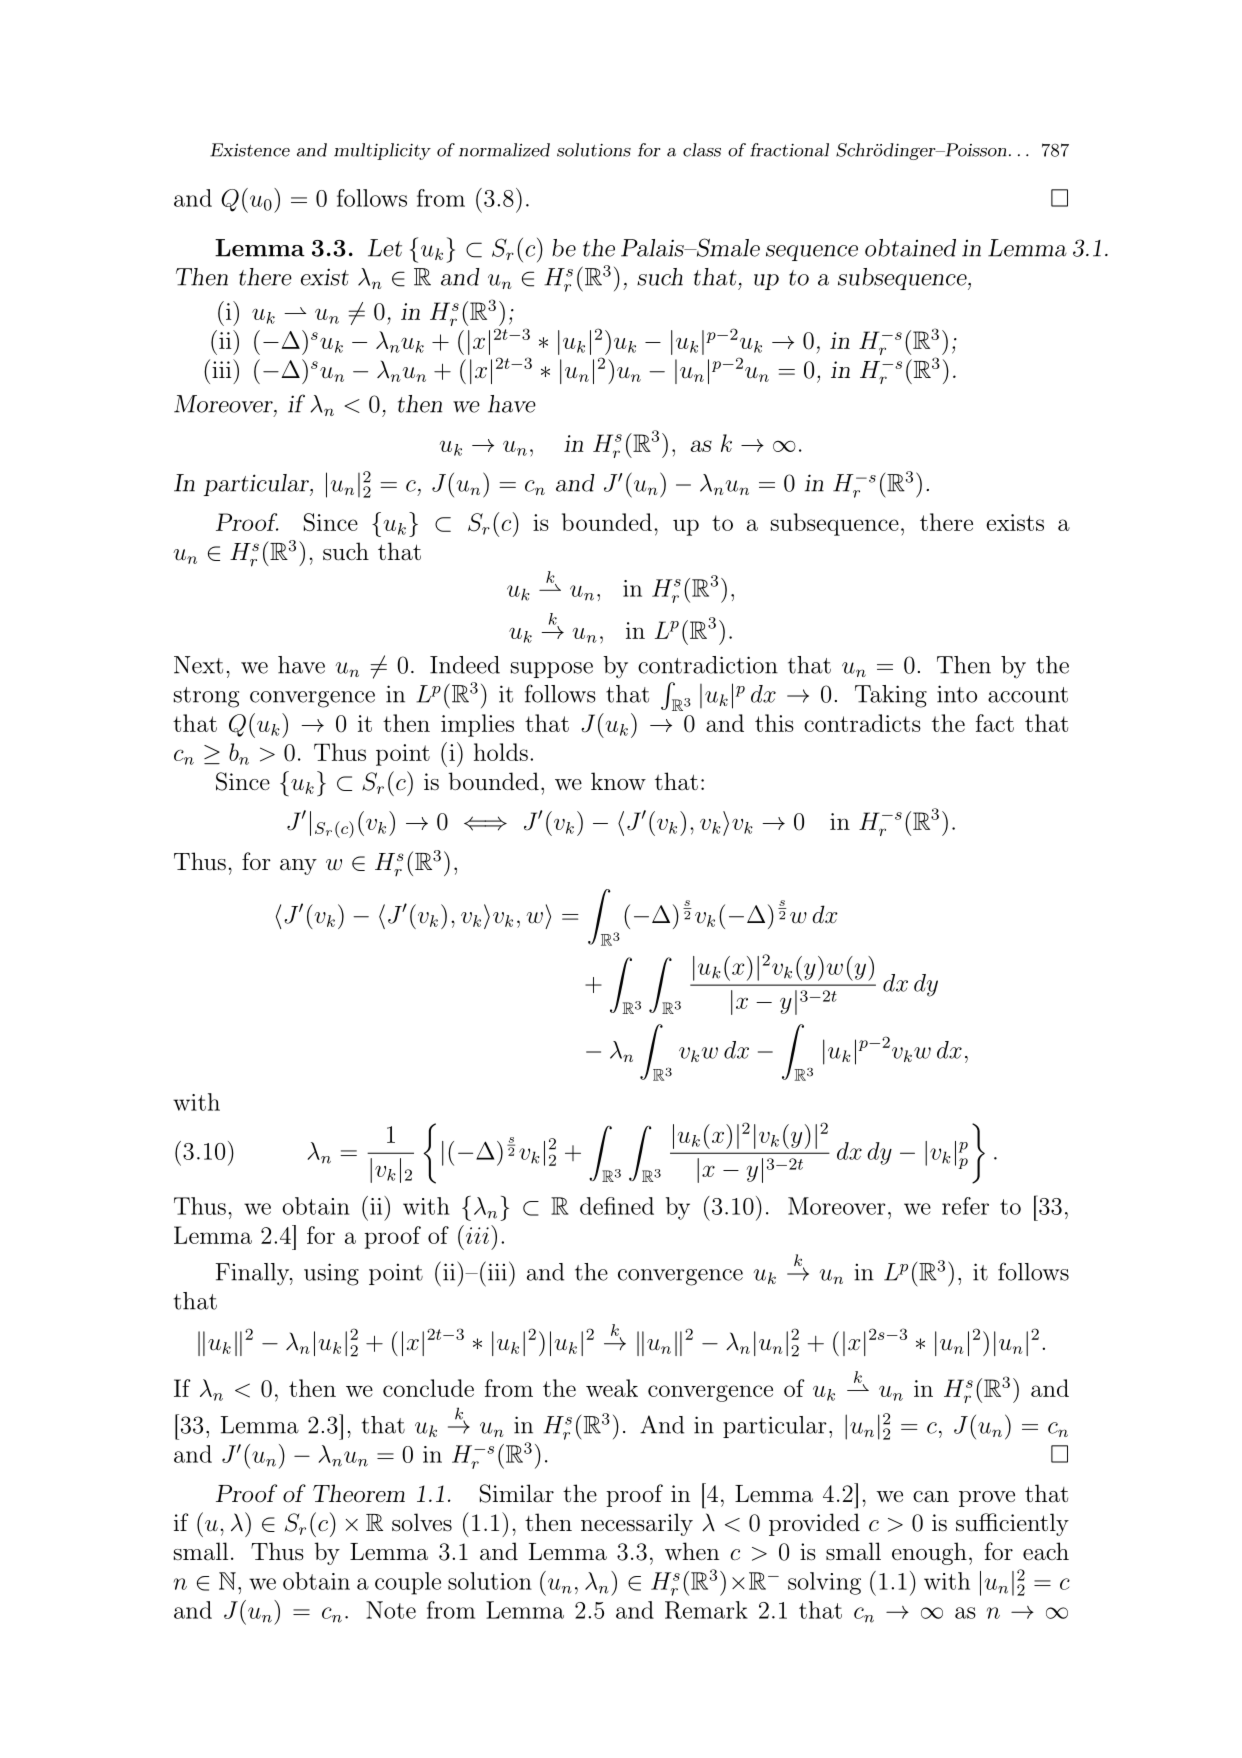 This page has height=1758, width=1242. I want to click on multiplicity, so click(382, 151).
